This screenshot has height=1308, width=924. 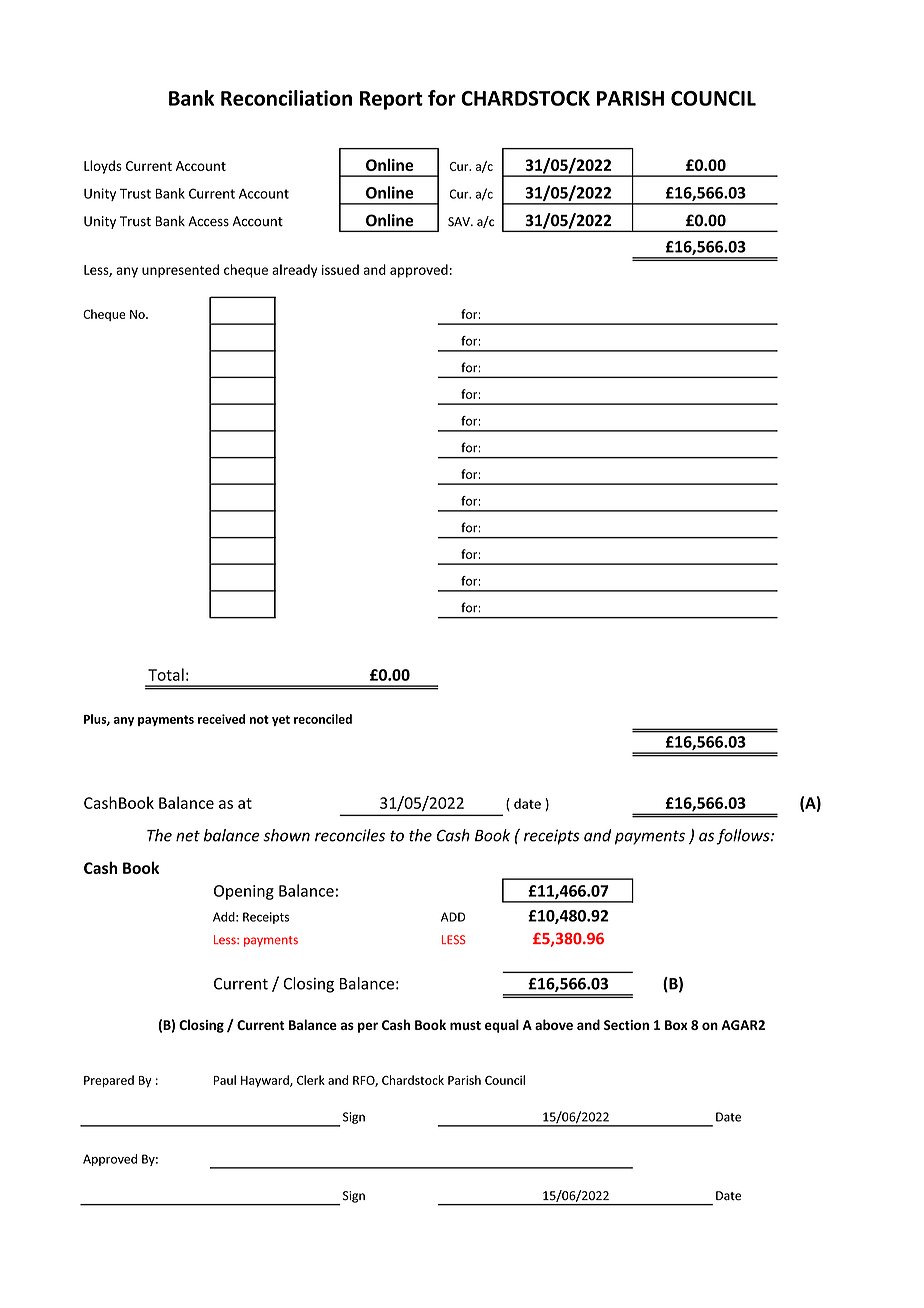 What do you see at coordinates (391, 100) in the screenshot?
I see `Report` at bounding box center [391, 100].
